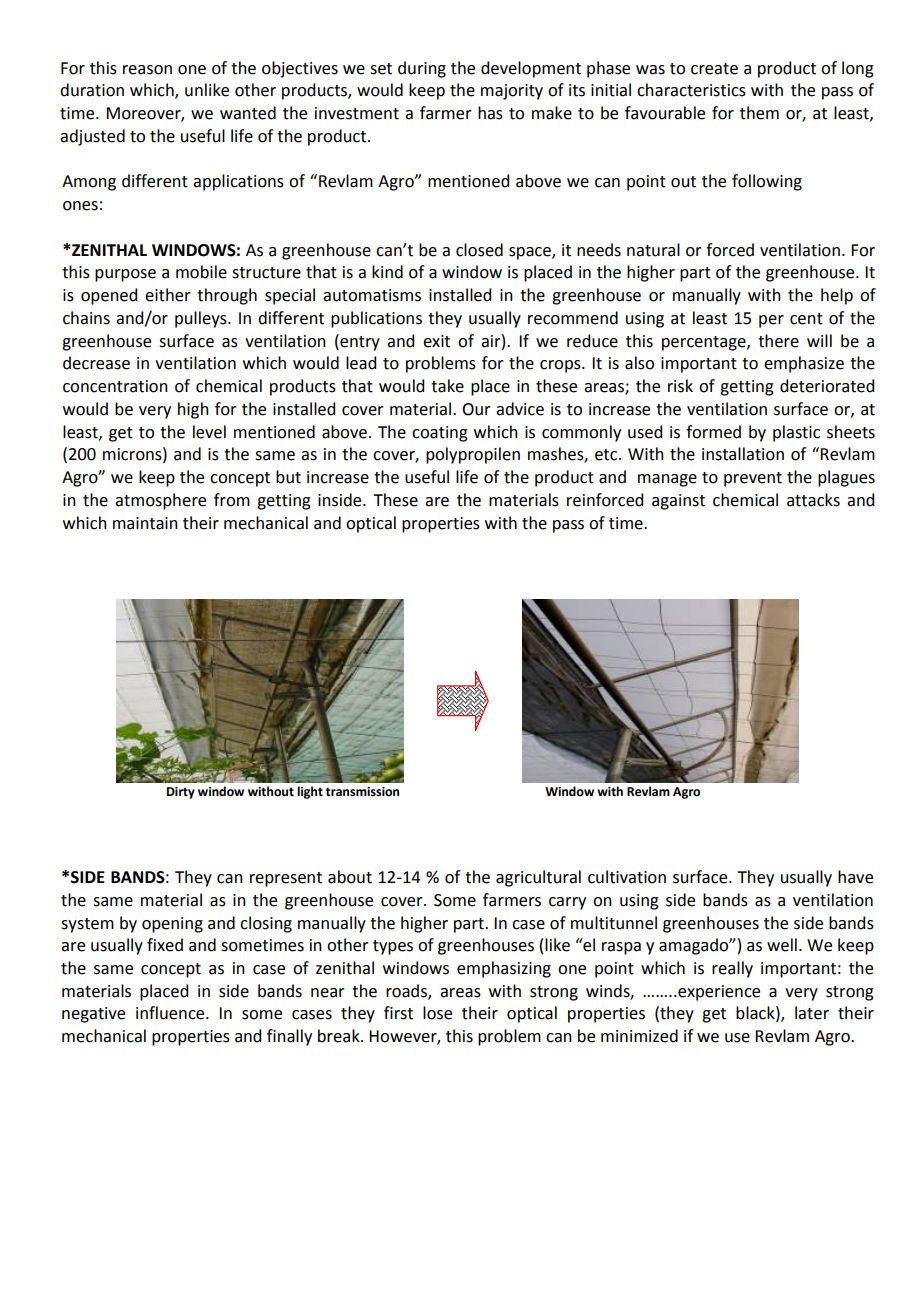 The width and height of the page is (924, 1308). Describe the element at coordinates (171, 1013) in the page. I see `influence` at that location.
